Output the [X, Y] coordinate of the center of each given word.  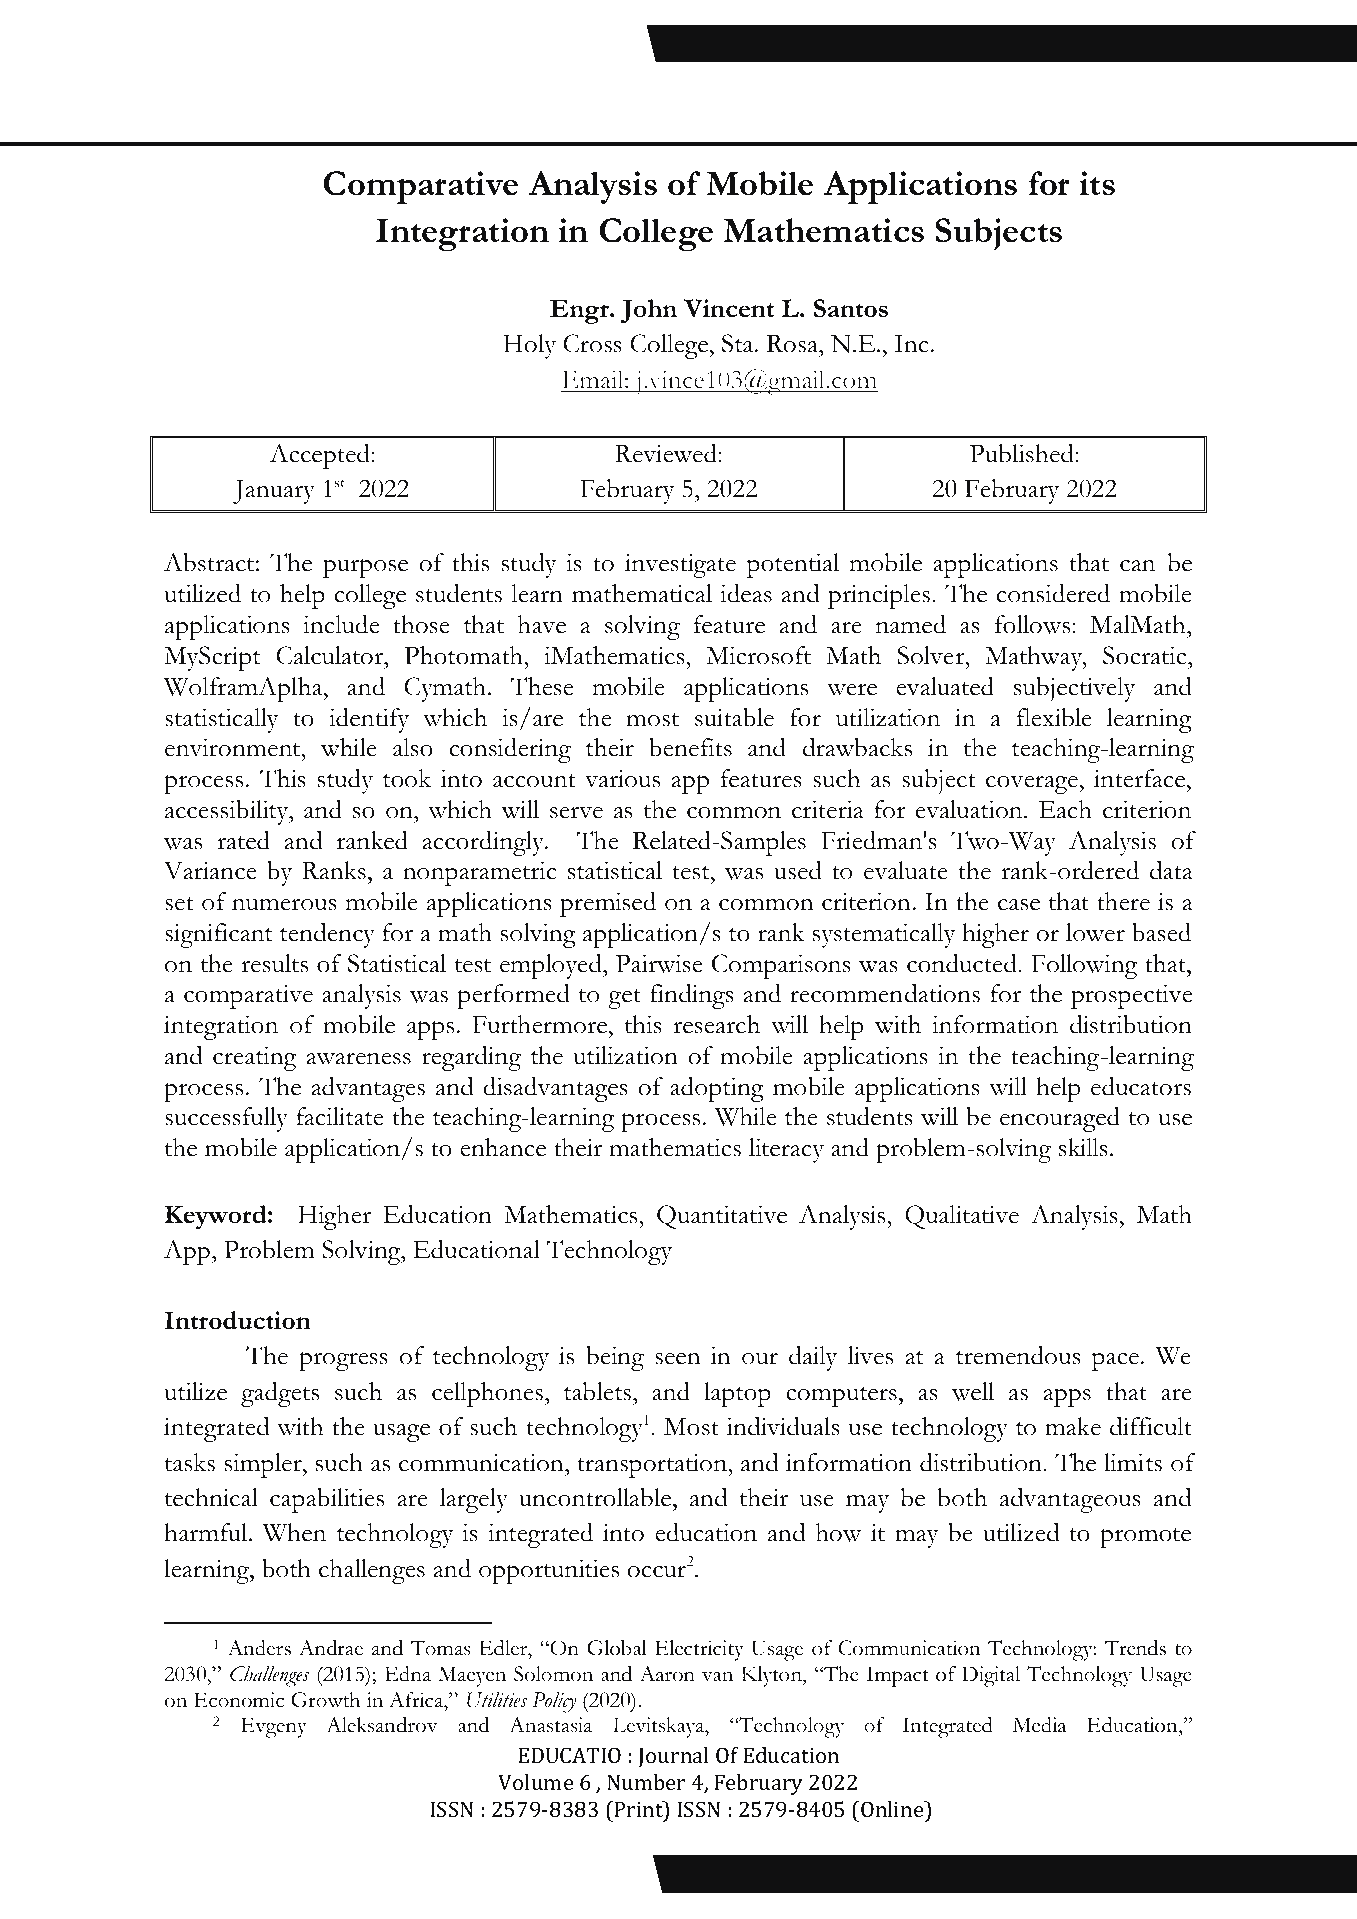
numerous [284, 904]
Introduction [238, 1320]
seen [678, 1359]
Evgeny [274, 1728]
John [649, 311]
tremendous [1018, 1355]
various [622, 778]
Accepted [321, 456]
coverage [1032, 784]
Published [1023, 453]
